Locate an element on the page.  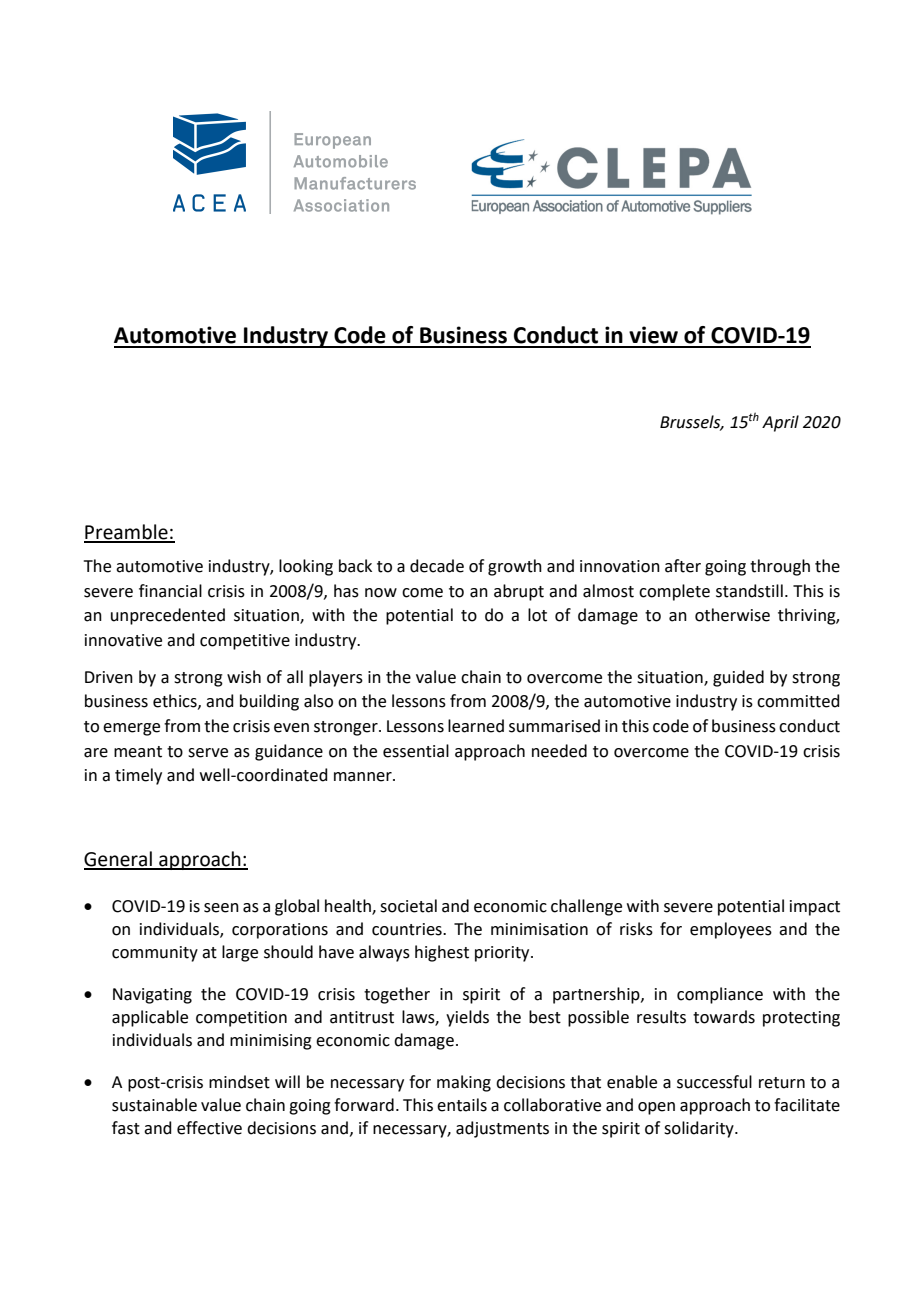
decade is located at coordinates (437, 566).
